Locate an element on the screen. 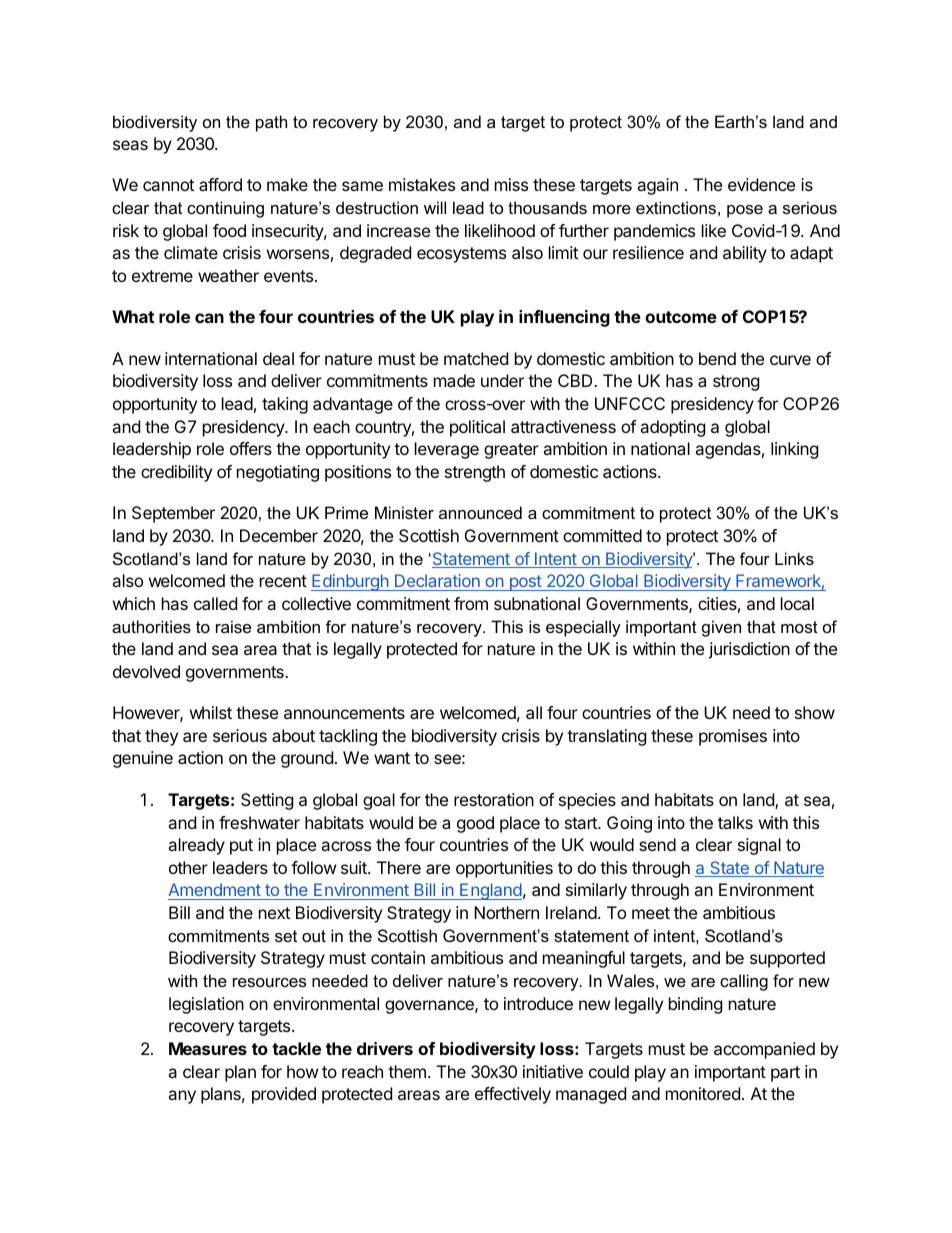  Measures is located at coordinates (208, 1048).
